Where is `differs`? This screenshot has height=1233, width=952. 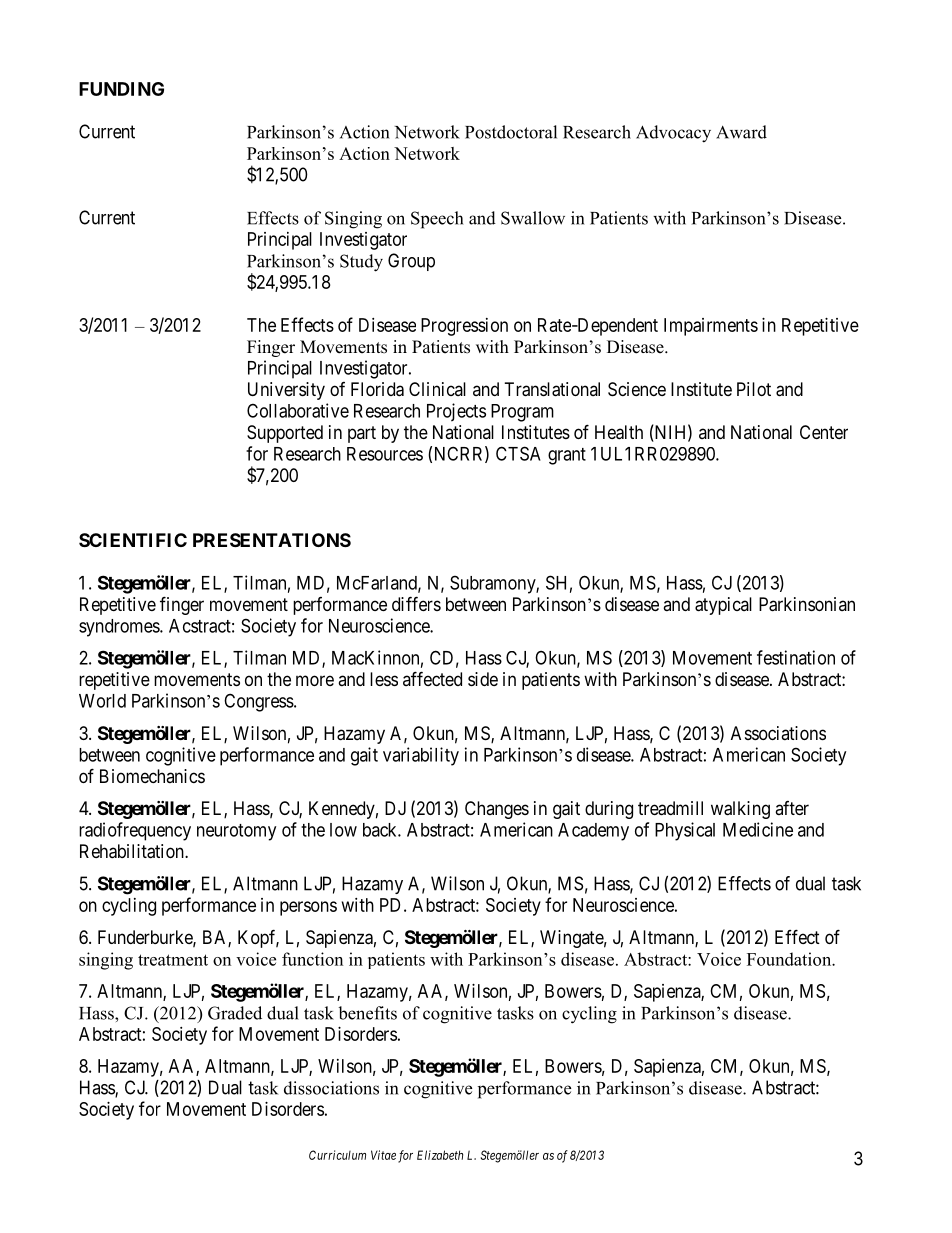 differs is located at coordinates (416, 603).
